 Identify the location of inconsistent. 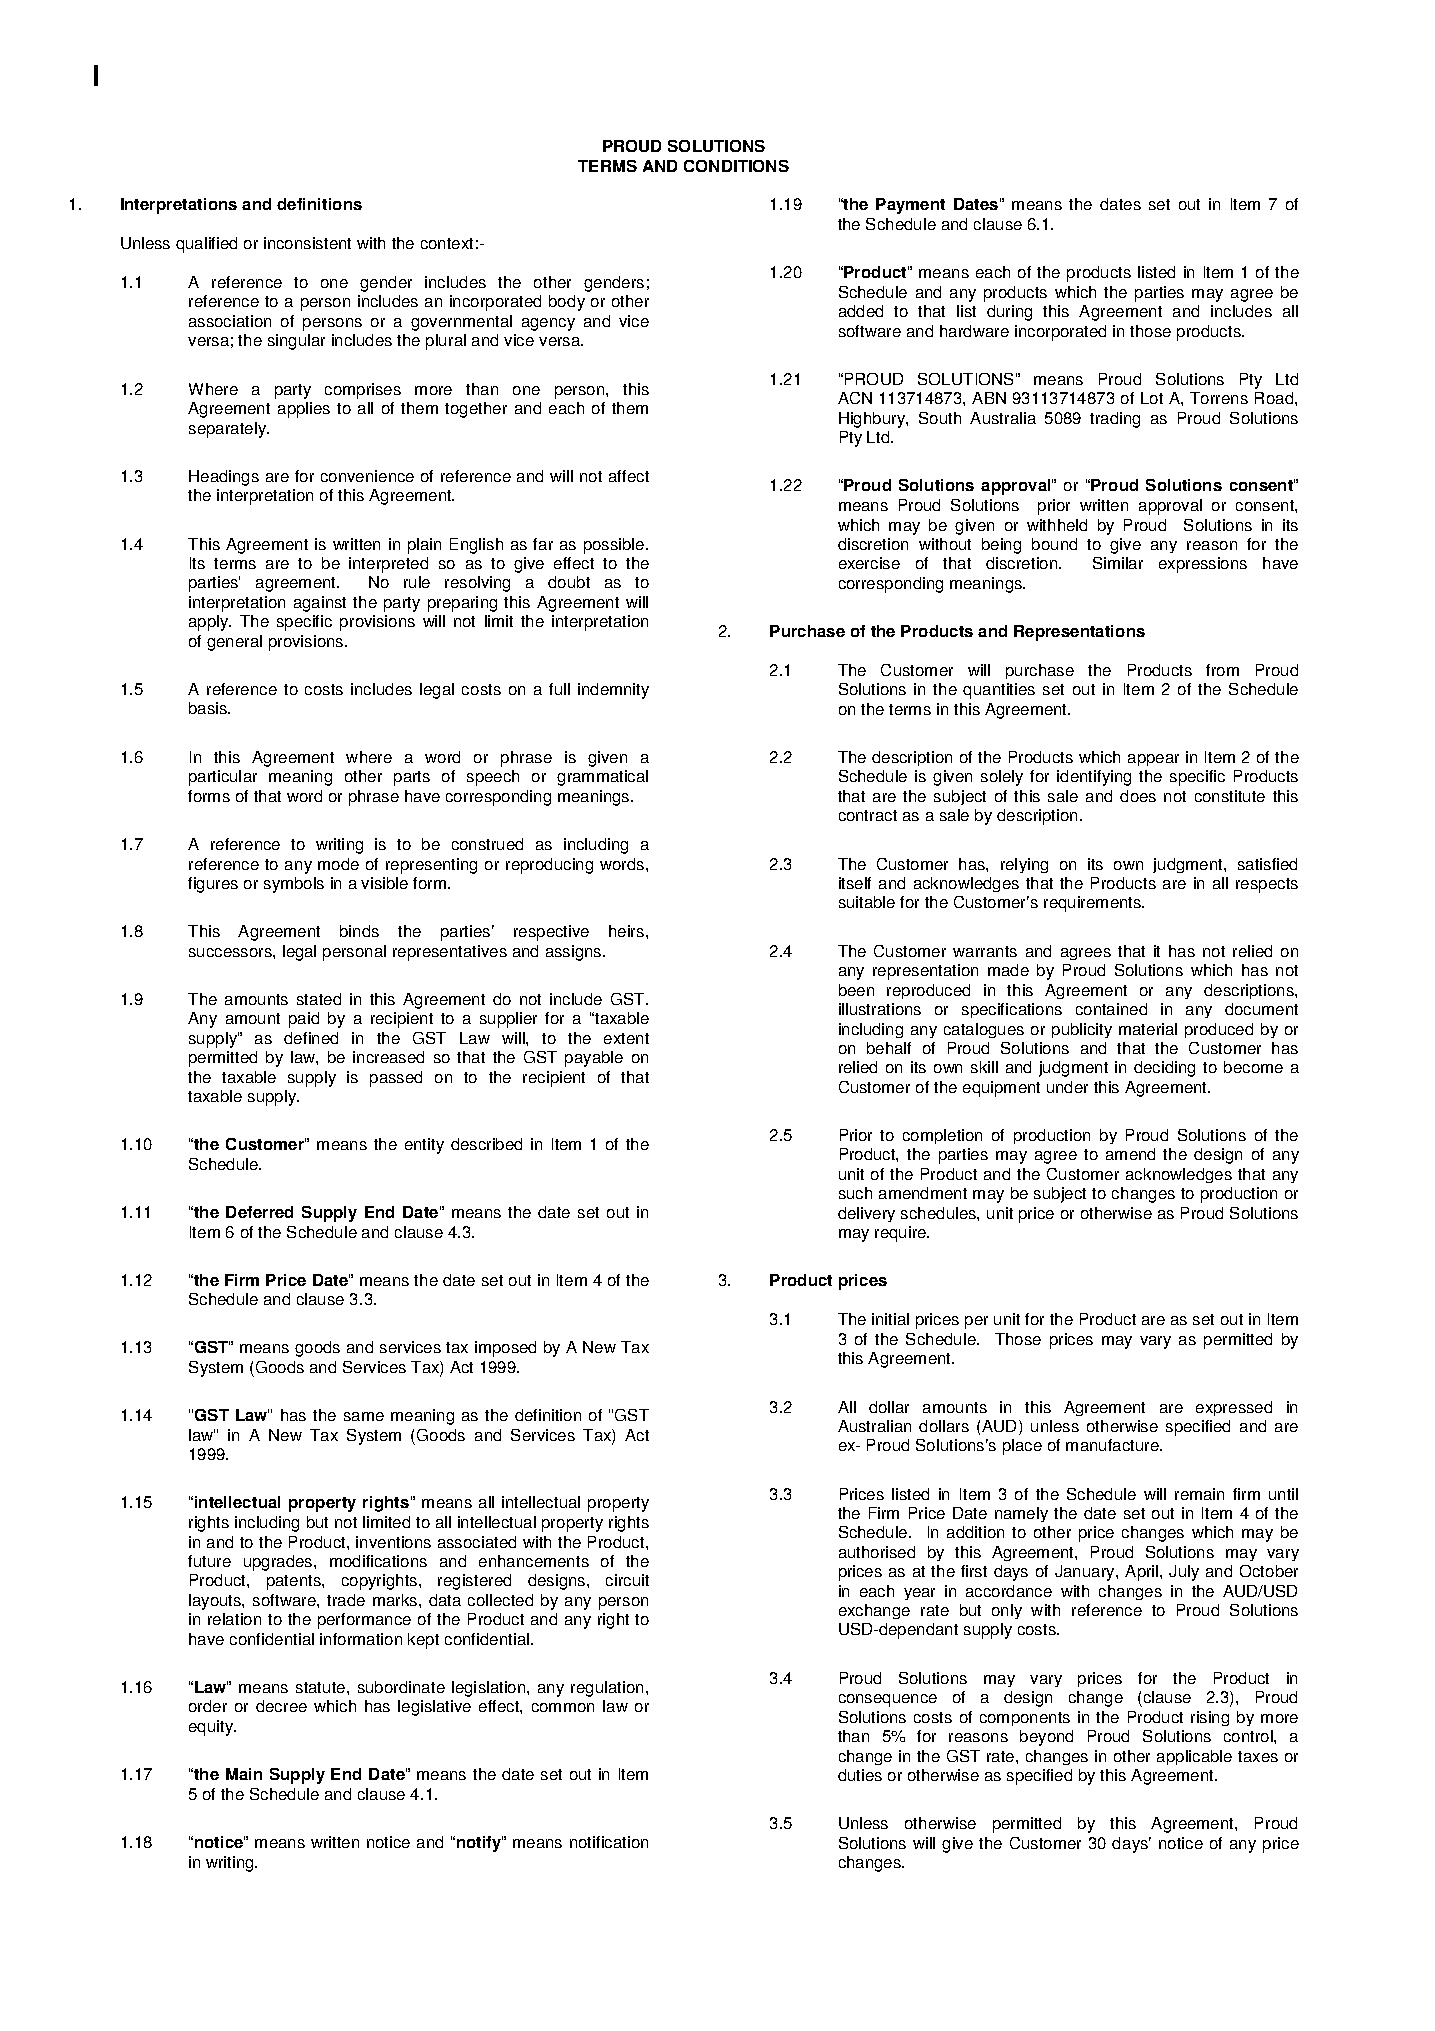
(307, 243).
